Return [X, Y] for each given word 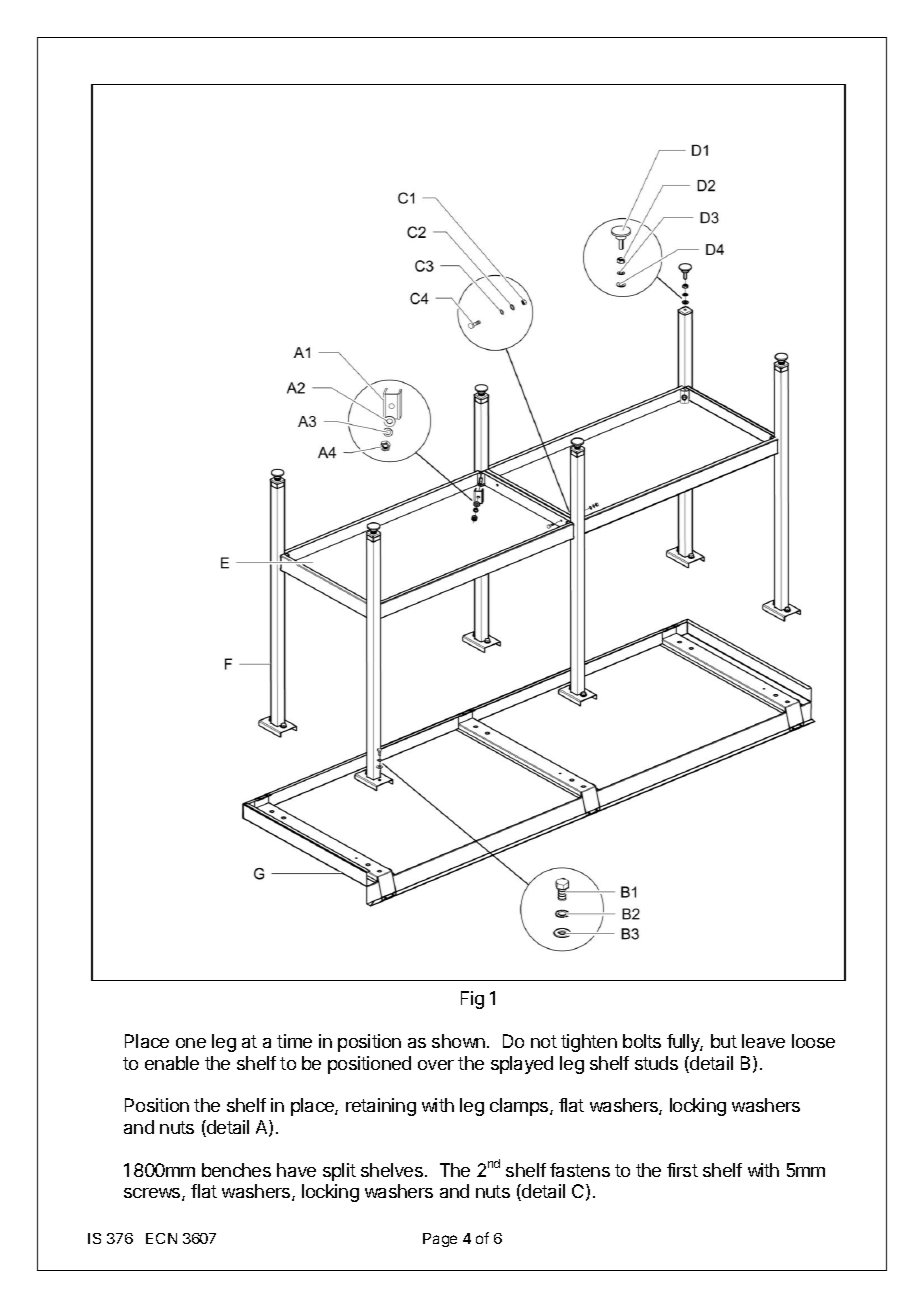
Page [440, 1240]
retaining [381, 1107]
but [724, 1041]
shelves [392, 1170]
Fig [472, 1000]
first [682, 1170]
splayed [522, 1065]
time [294, 1041]
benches [236, 1170]
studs [656, 1063]
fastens [580, 1170]
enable [172, 1063]
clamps [520, 1107]
